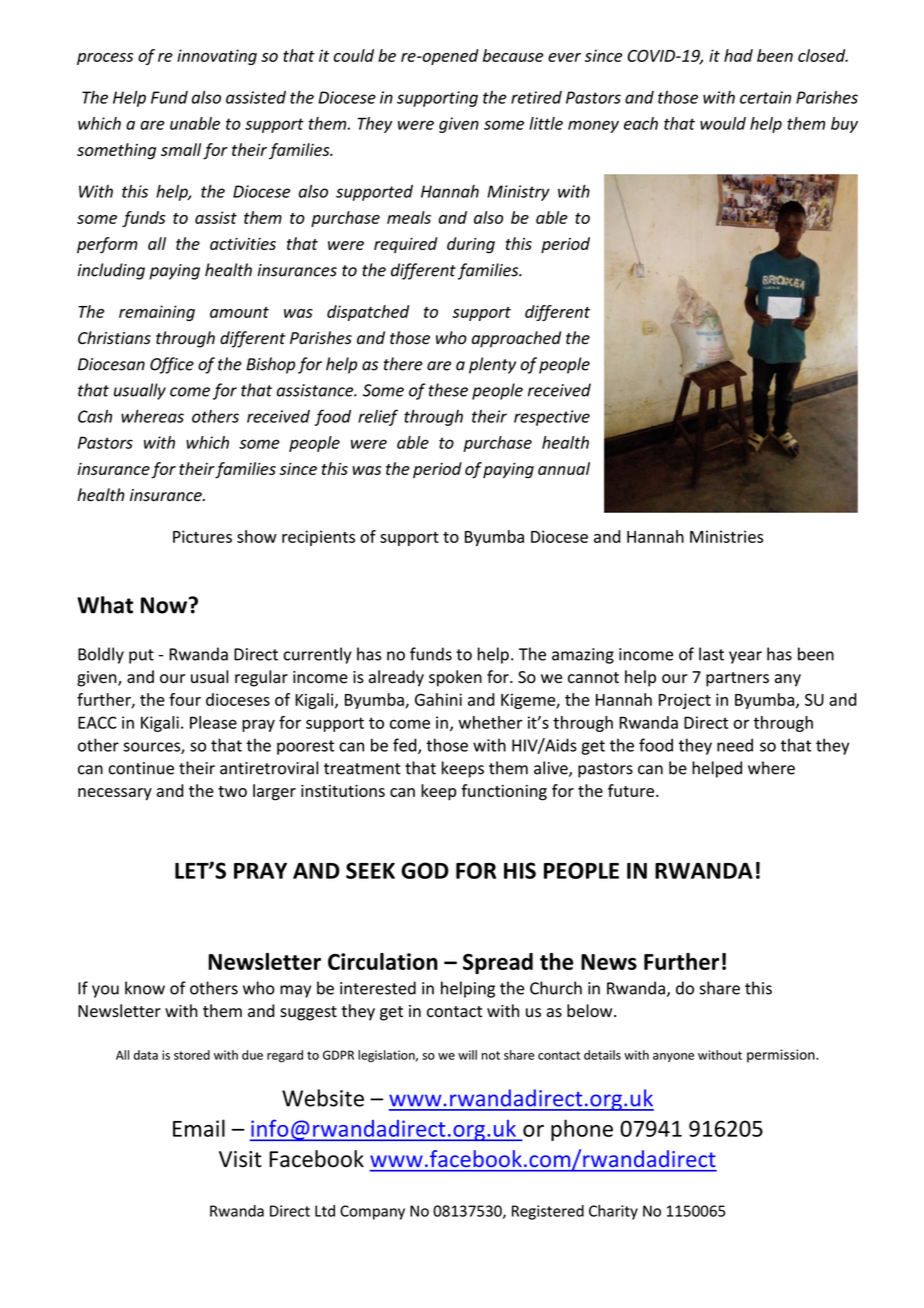 Image resolution: width=924 pixels, height=1308 pixels. I want to click on know, so click(145, 988).
